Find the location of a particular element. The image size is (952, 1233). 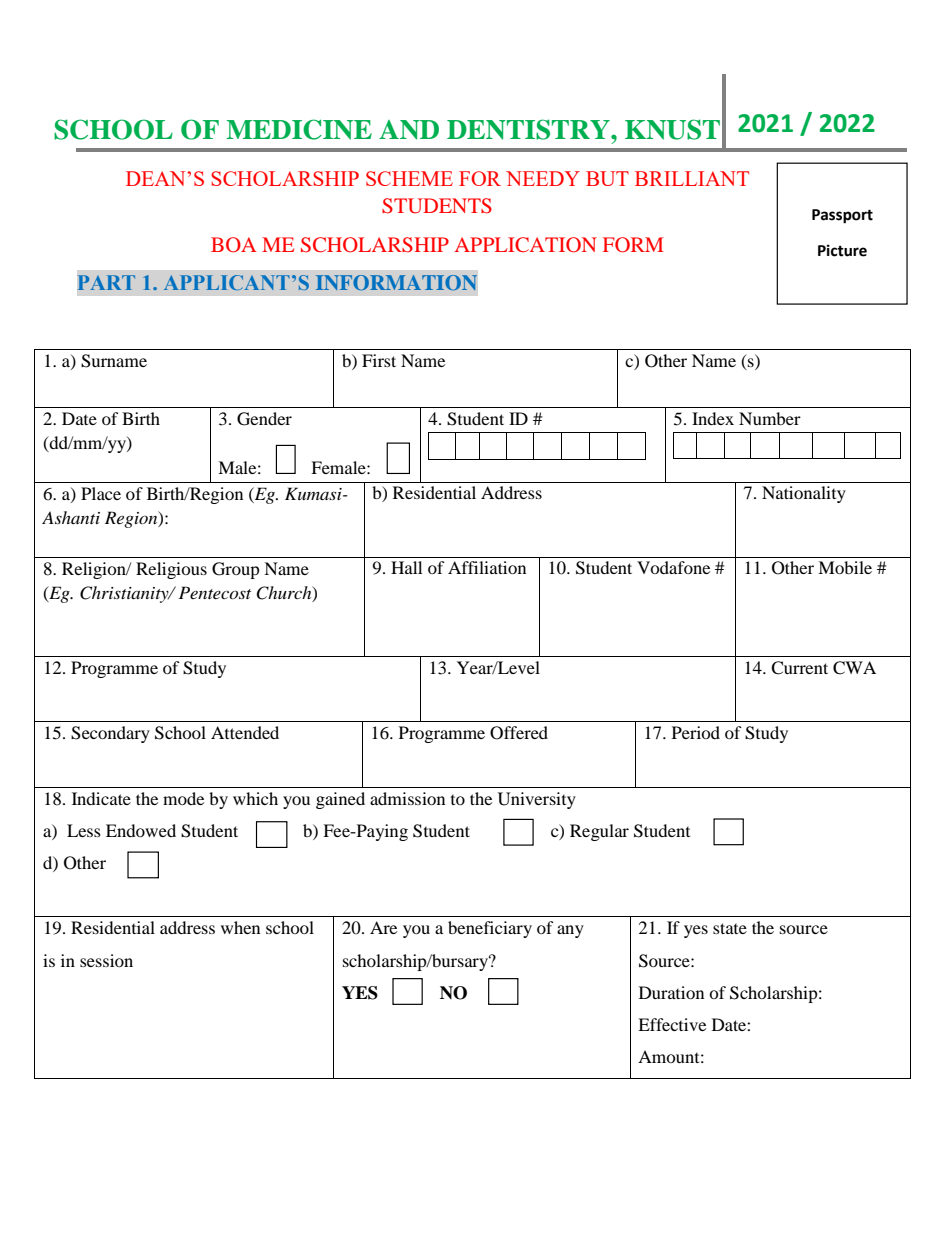

MEDICINE is located at coordinates (299, 129).
